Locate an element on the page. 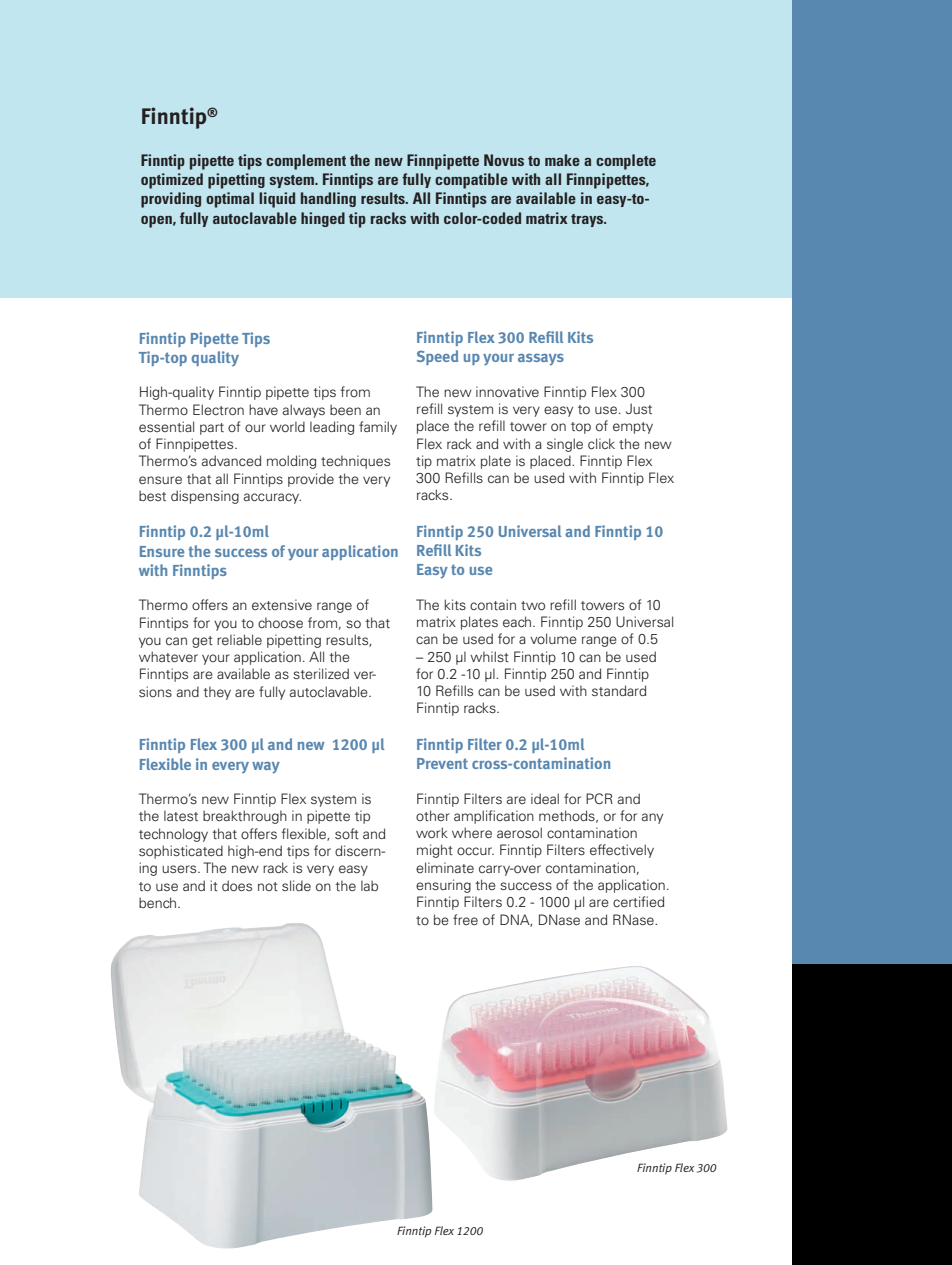 The height and width of the document is (1265, 952). optimal is located at coordinates (230, 200).
